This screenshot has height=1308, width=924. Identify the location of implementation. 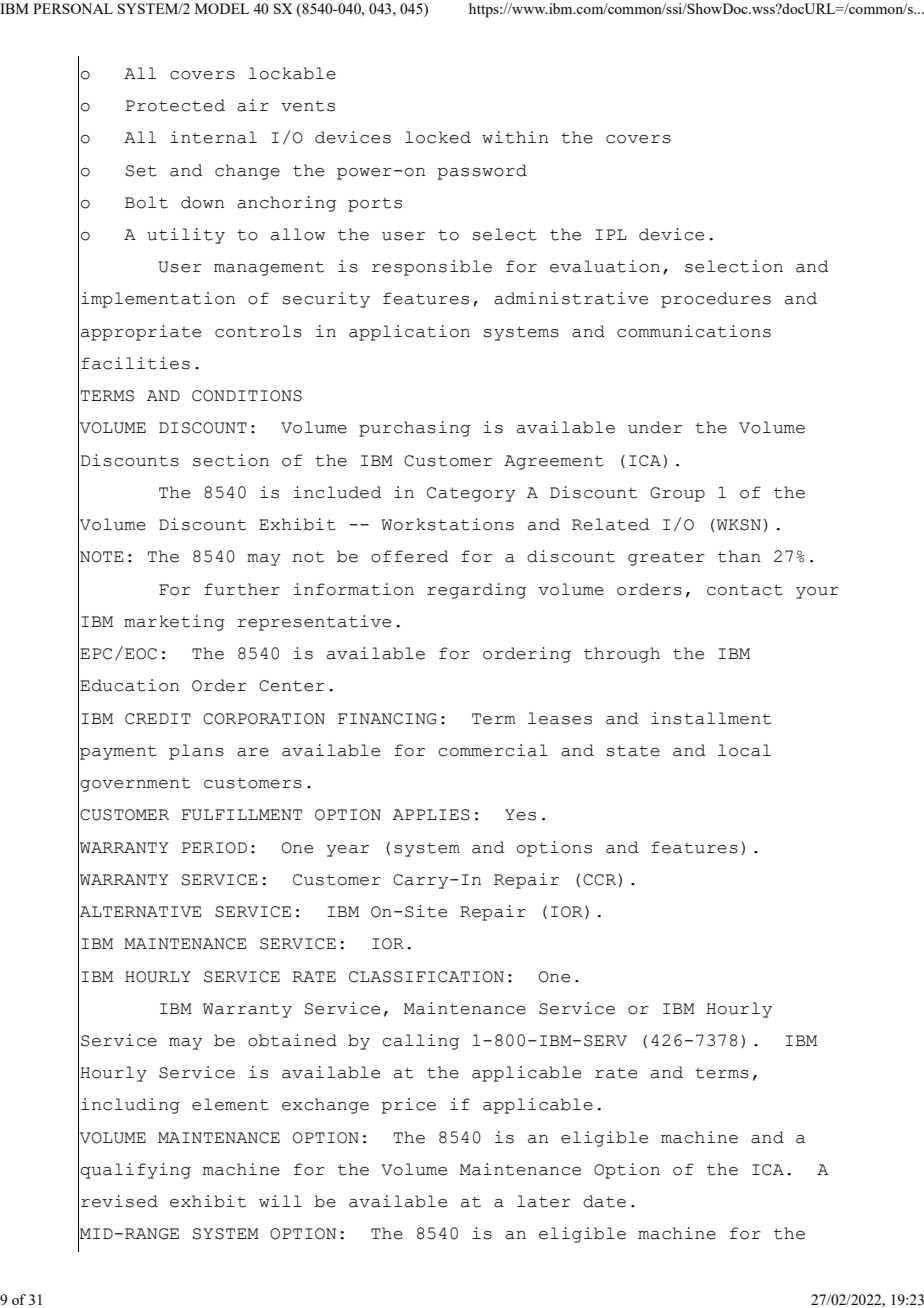
(158, 300).
